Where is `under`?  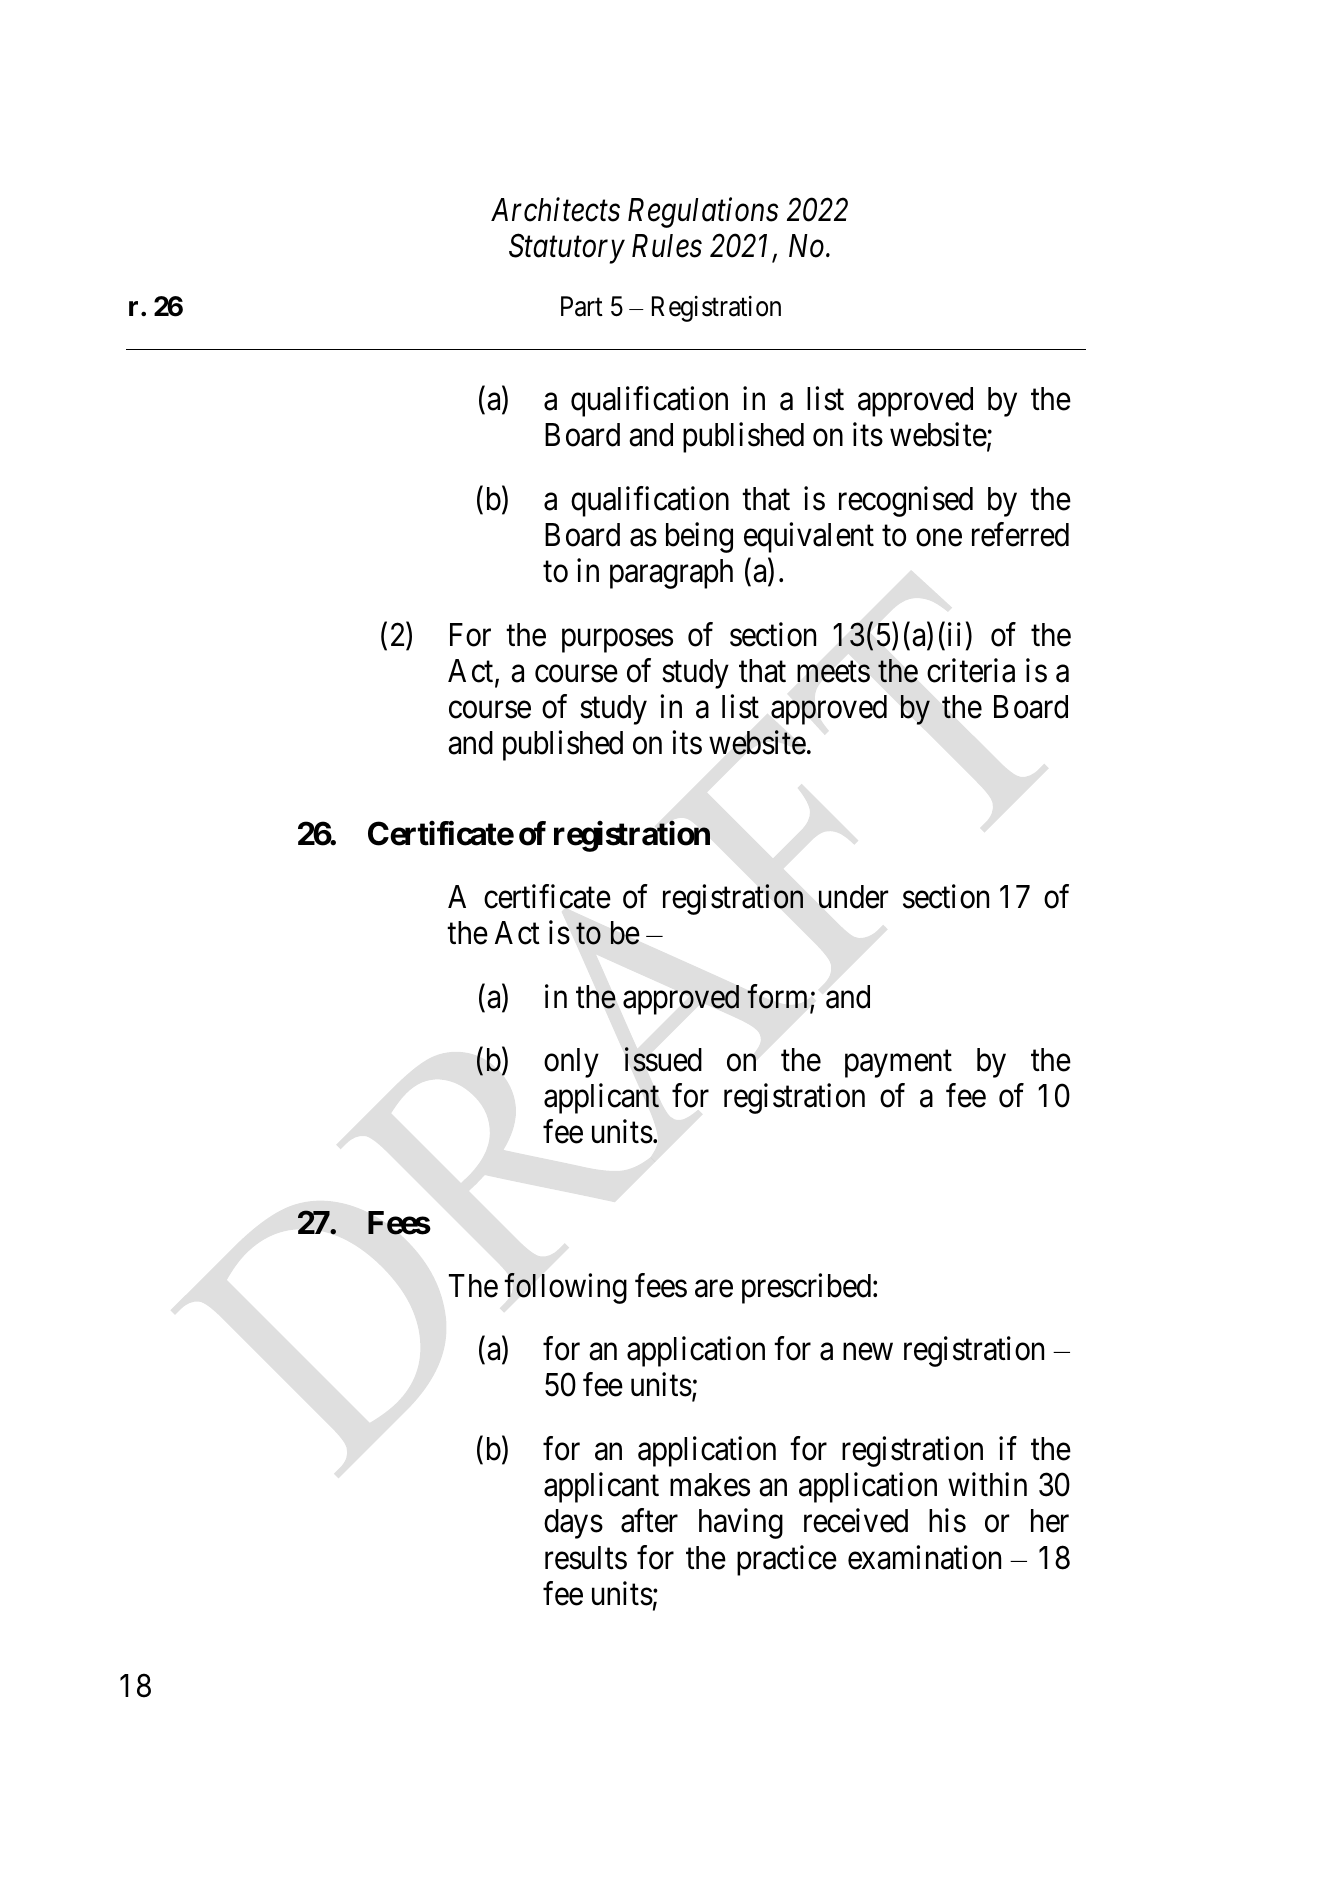
under is located at coordinates (853, 897).
